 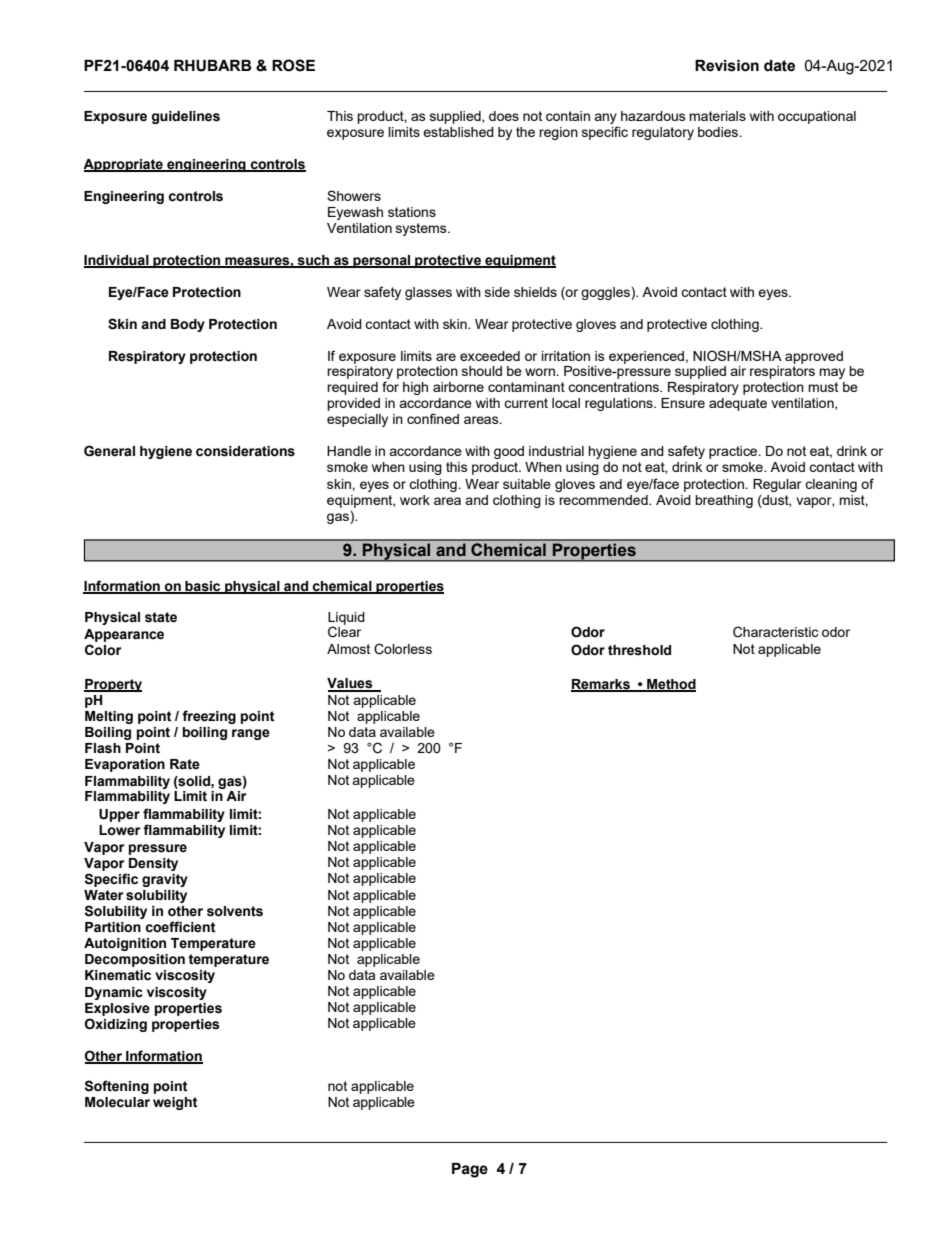 What do you see at coordinates (717, 116) in the page?
I see `materials` at bounding box center [717, 116].
